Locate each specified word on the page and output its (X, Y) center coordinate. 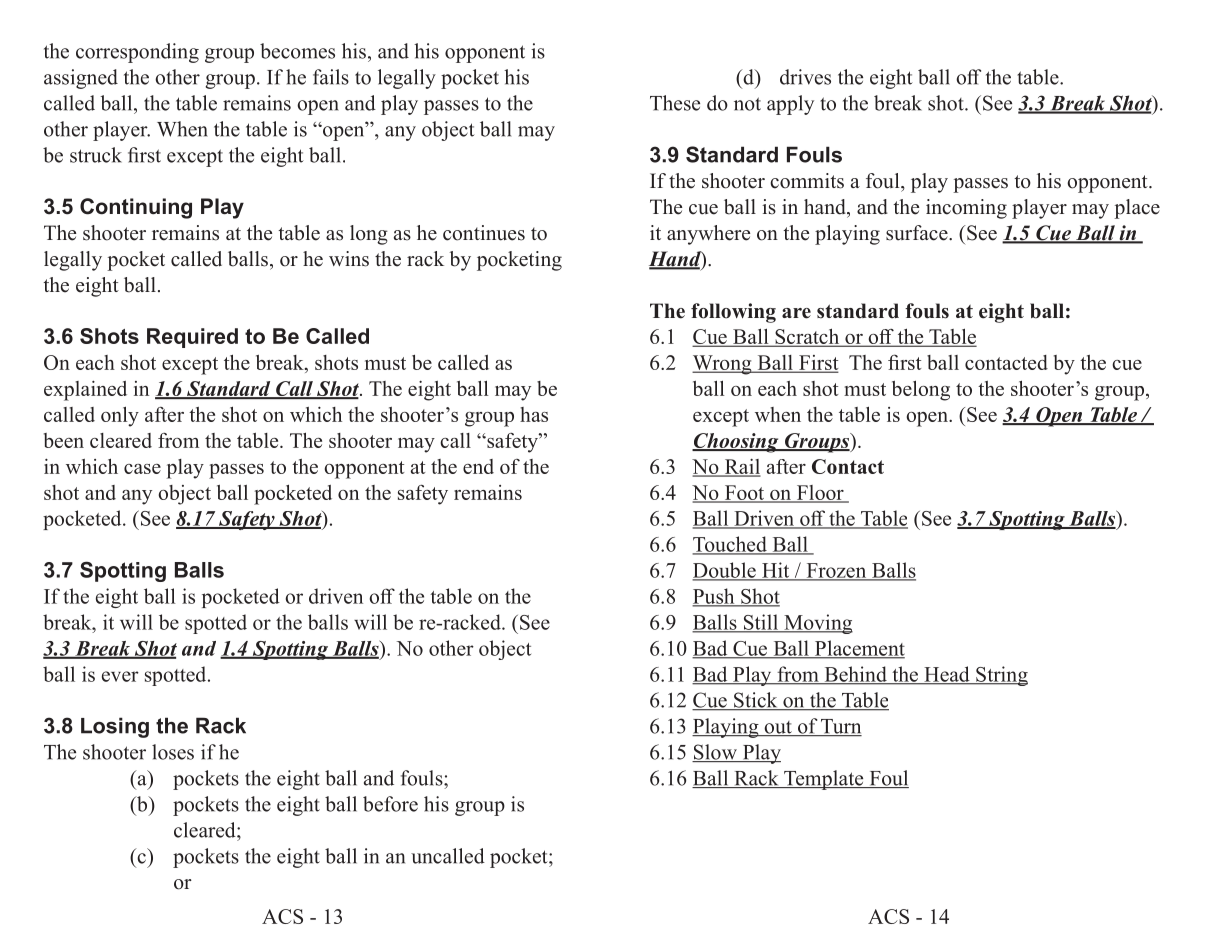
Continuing (136, 208)
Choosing (736, 443)
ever (120, 676)
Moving (817, 624)
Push (714, 597)
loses (173, 752)
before (390, 804)
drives (805, 77)
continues (484, 233)
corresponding (137, 53)
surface (918, 233)
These (675, 103)
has (534, 414)
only (120, 416)
